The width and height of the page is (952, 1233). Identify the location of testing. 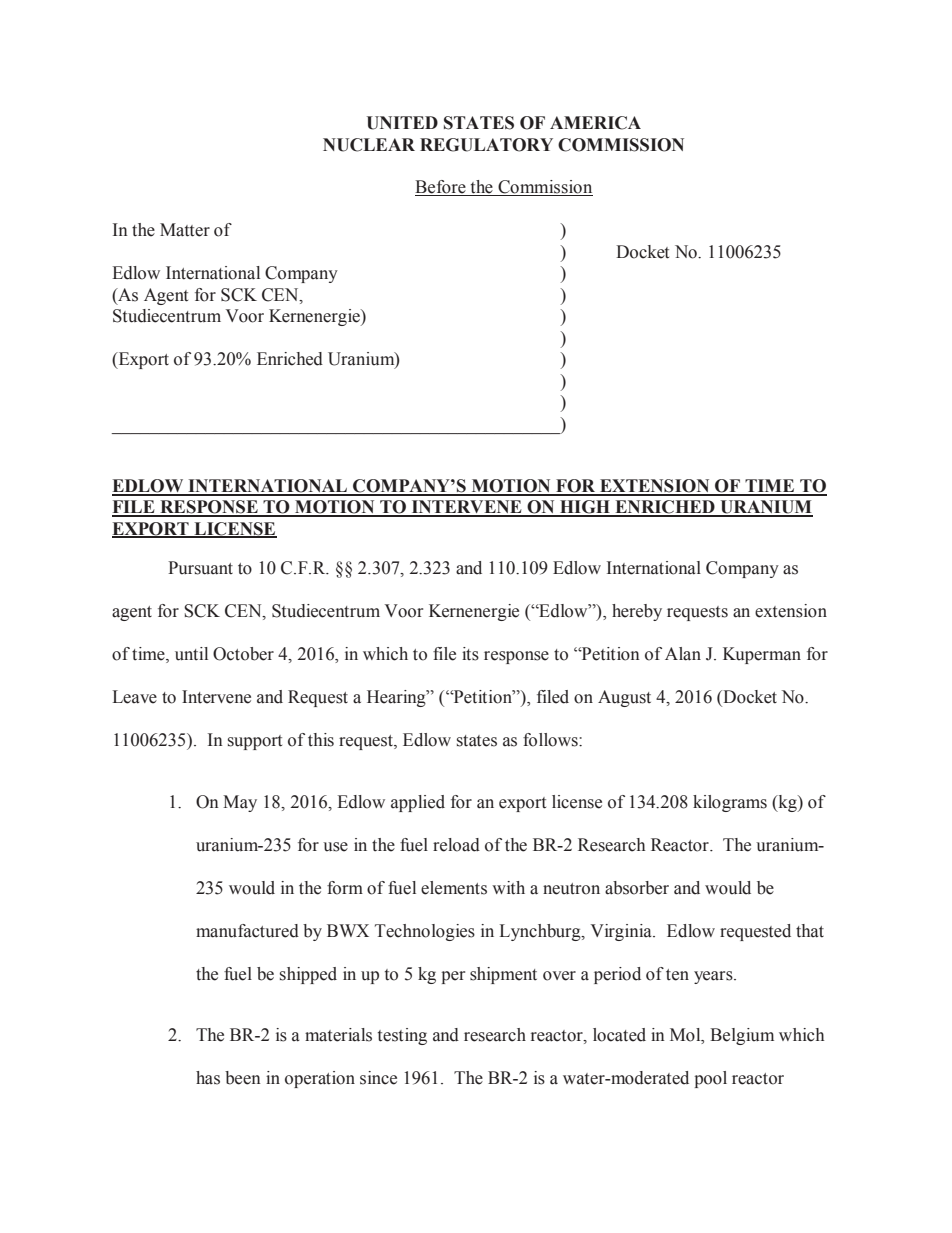
(402, 1036).
